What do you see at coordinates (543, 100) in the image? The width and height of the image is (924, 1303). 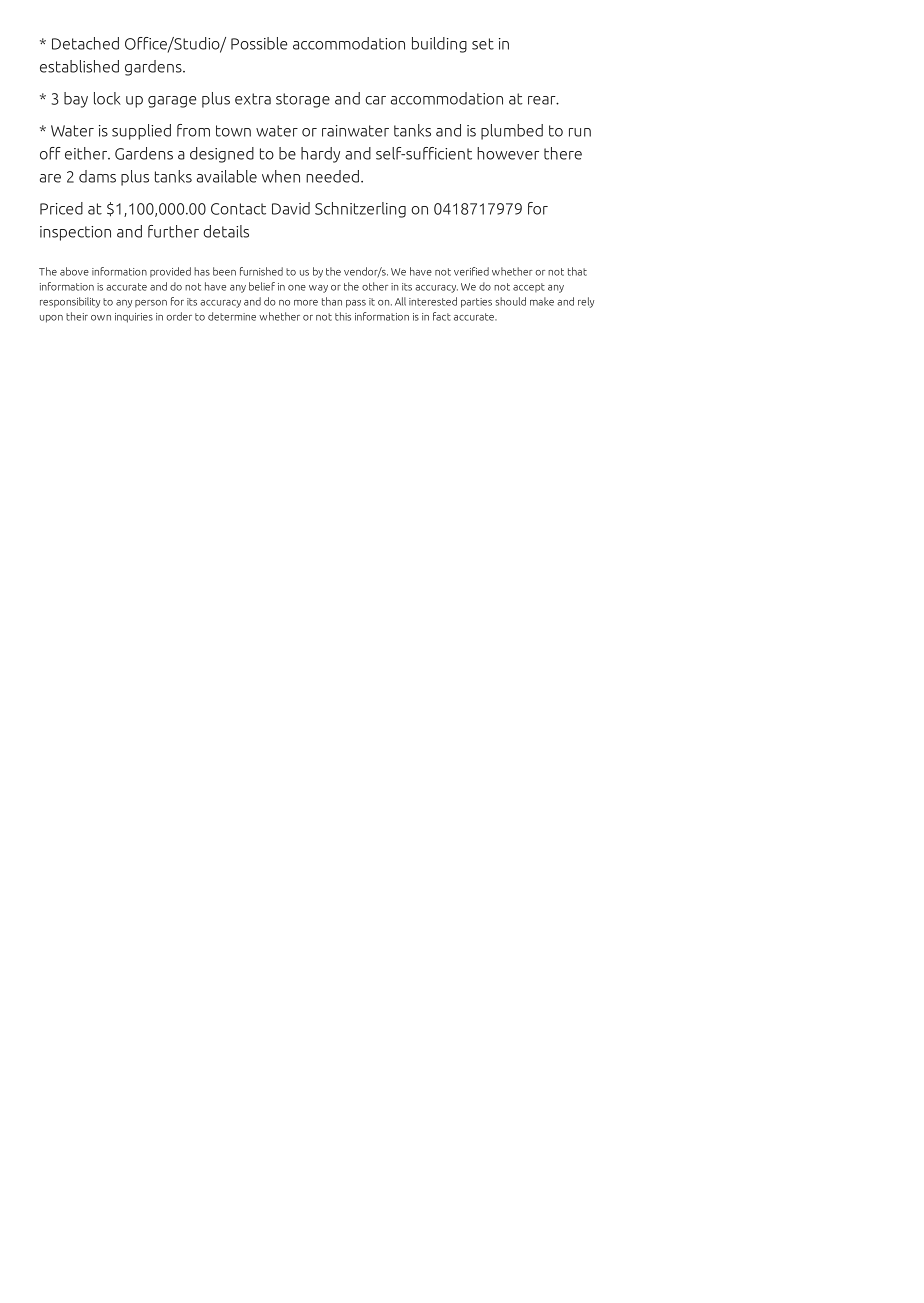 I see `rear` at bounding box center [543, 100].
